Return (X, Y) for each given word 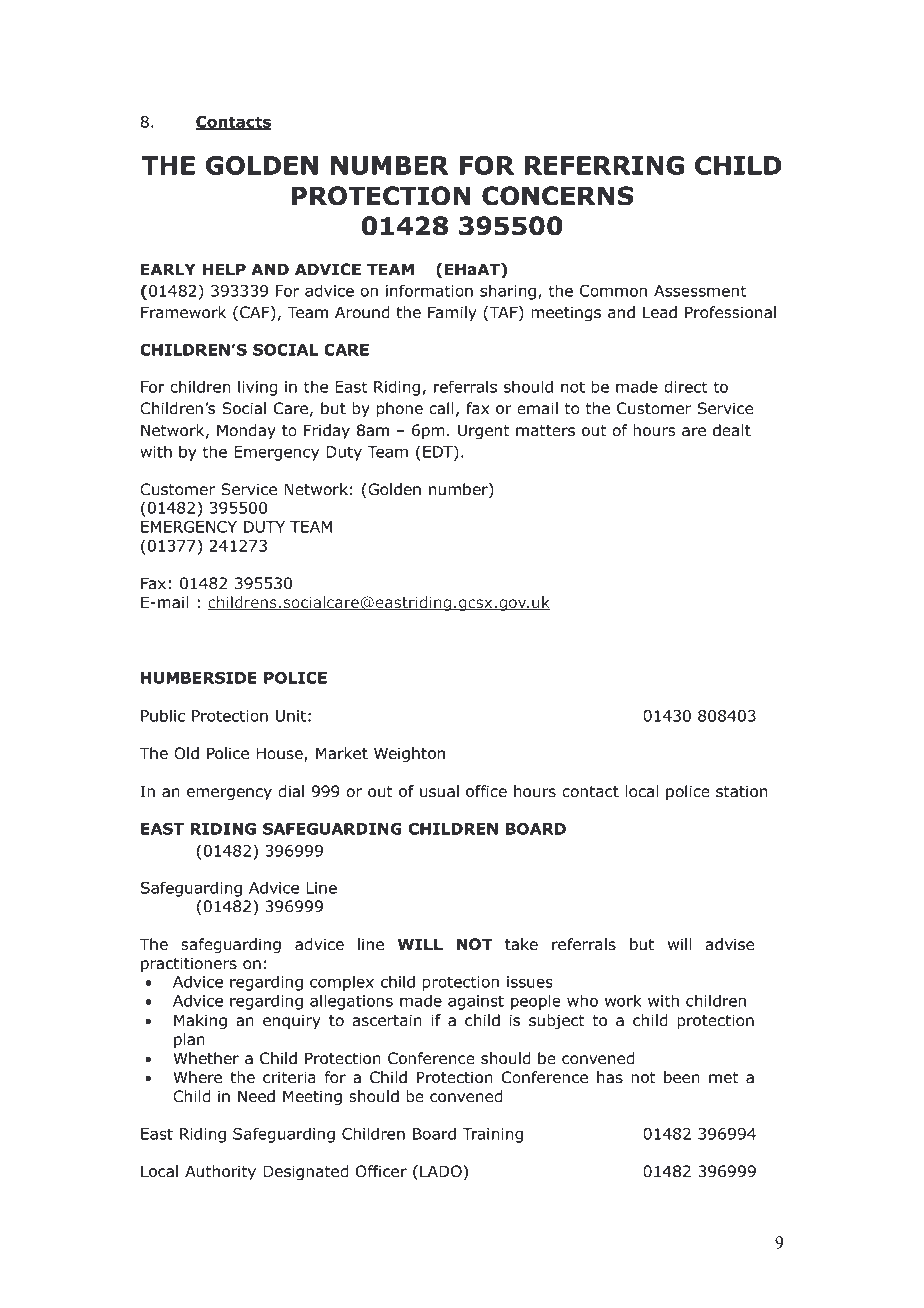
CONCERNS (558, 196)
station (741, 791)
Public (163, 715)
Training (492, 1135)
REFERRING (604, 165)
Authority (220, 1172)
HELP (224, 269)
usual (439, 791)
